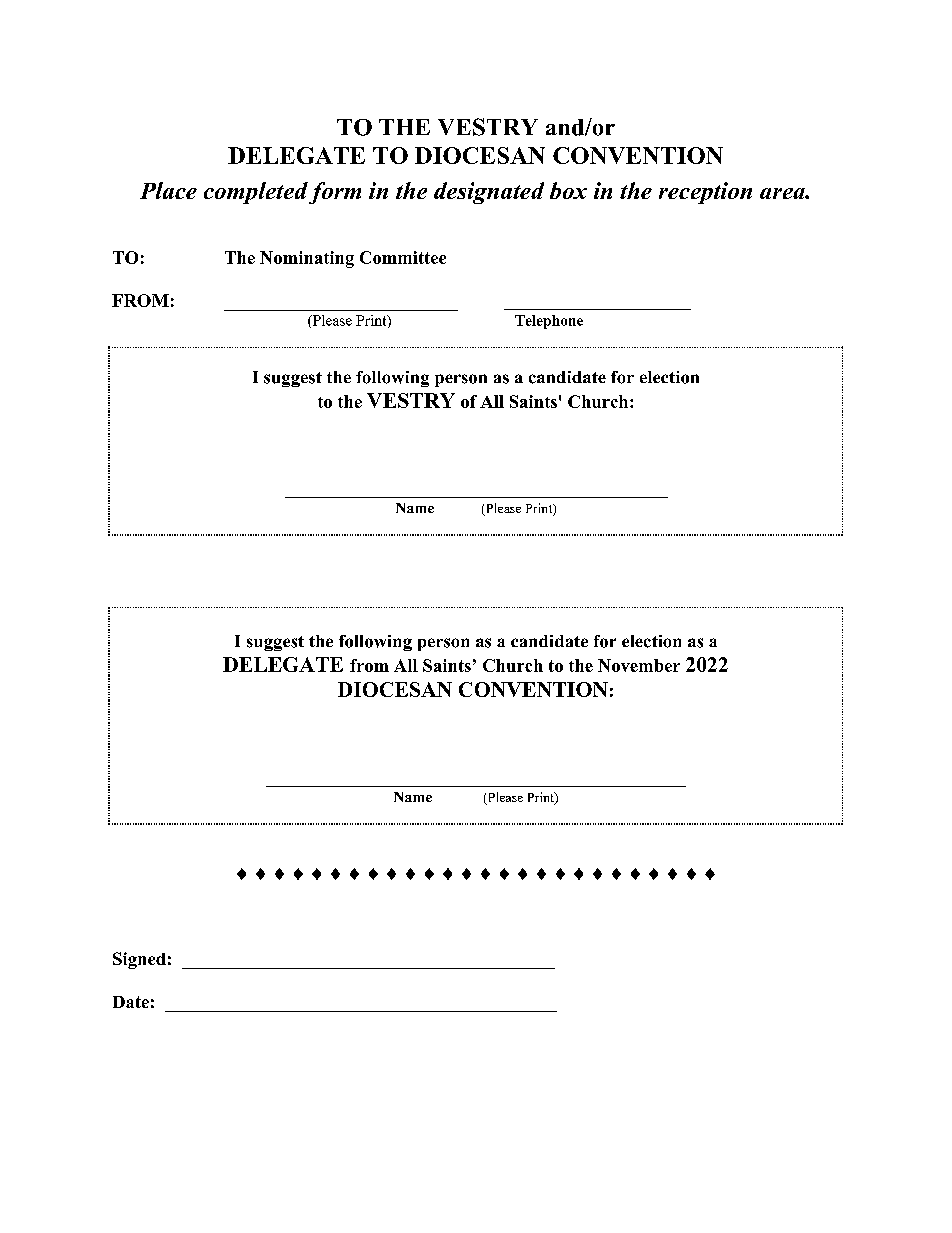 This screenshot has height=1233, width=952. I want to click on Nominating, so click(307, 259).
